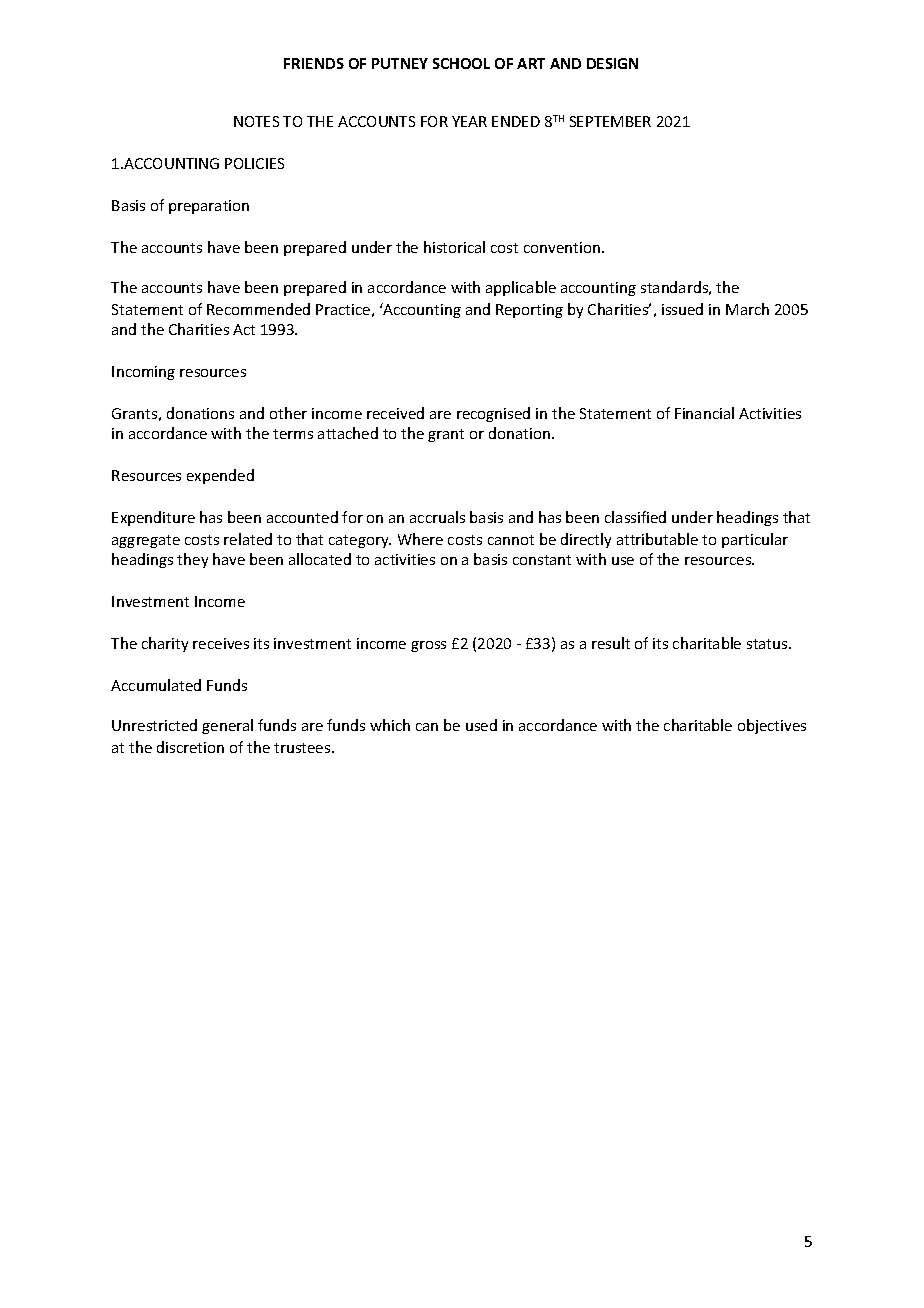  Describe the element at coordinates (192, 560) in the screenshot. I see `they` at that location.
